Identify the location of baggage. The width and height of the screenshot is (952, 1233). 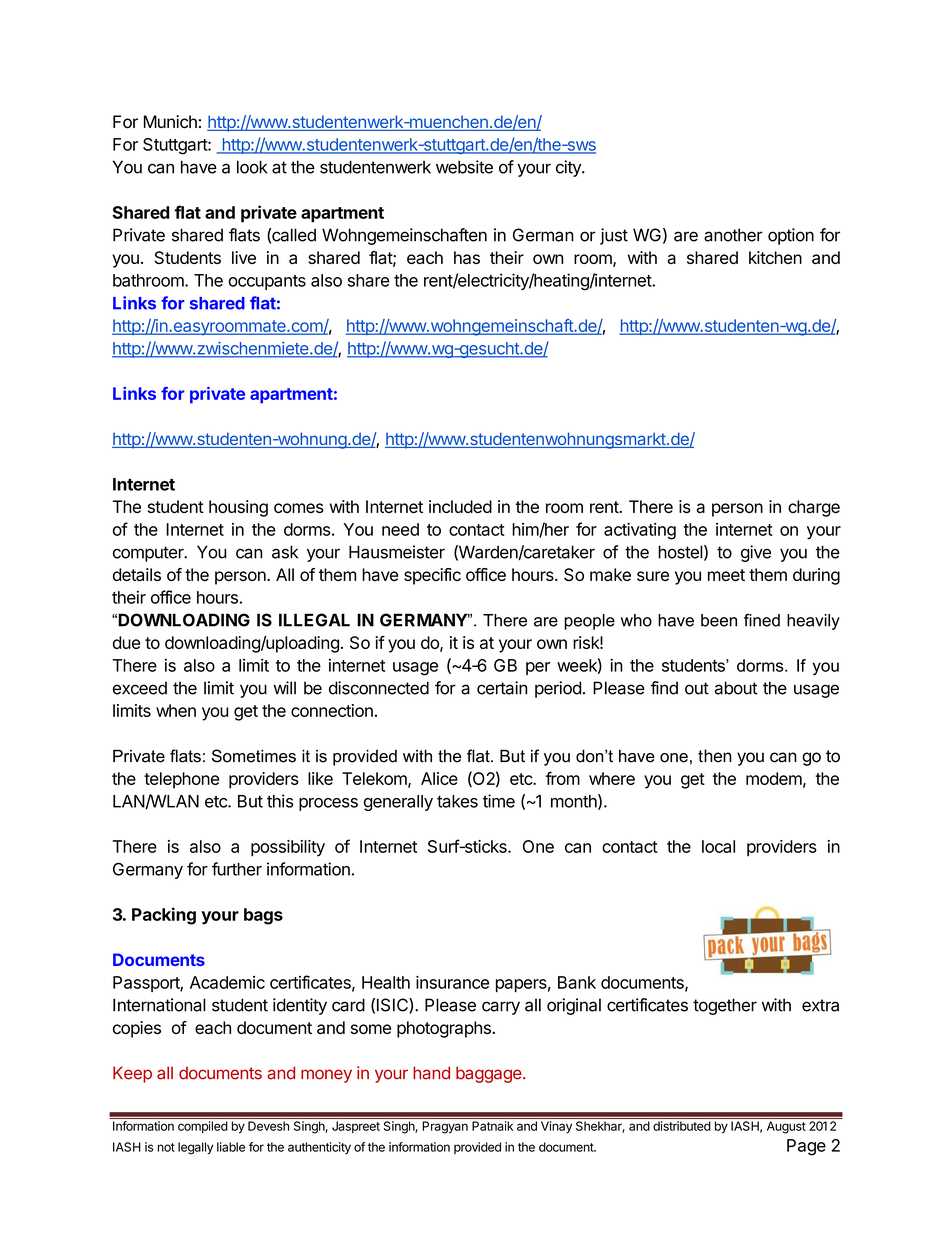
(490, 1074).
